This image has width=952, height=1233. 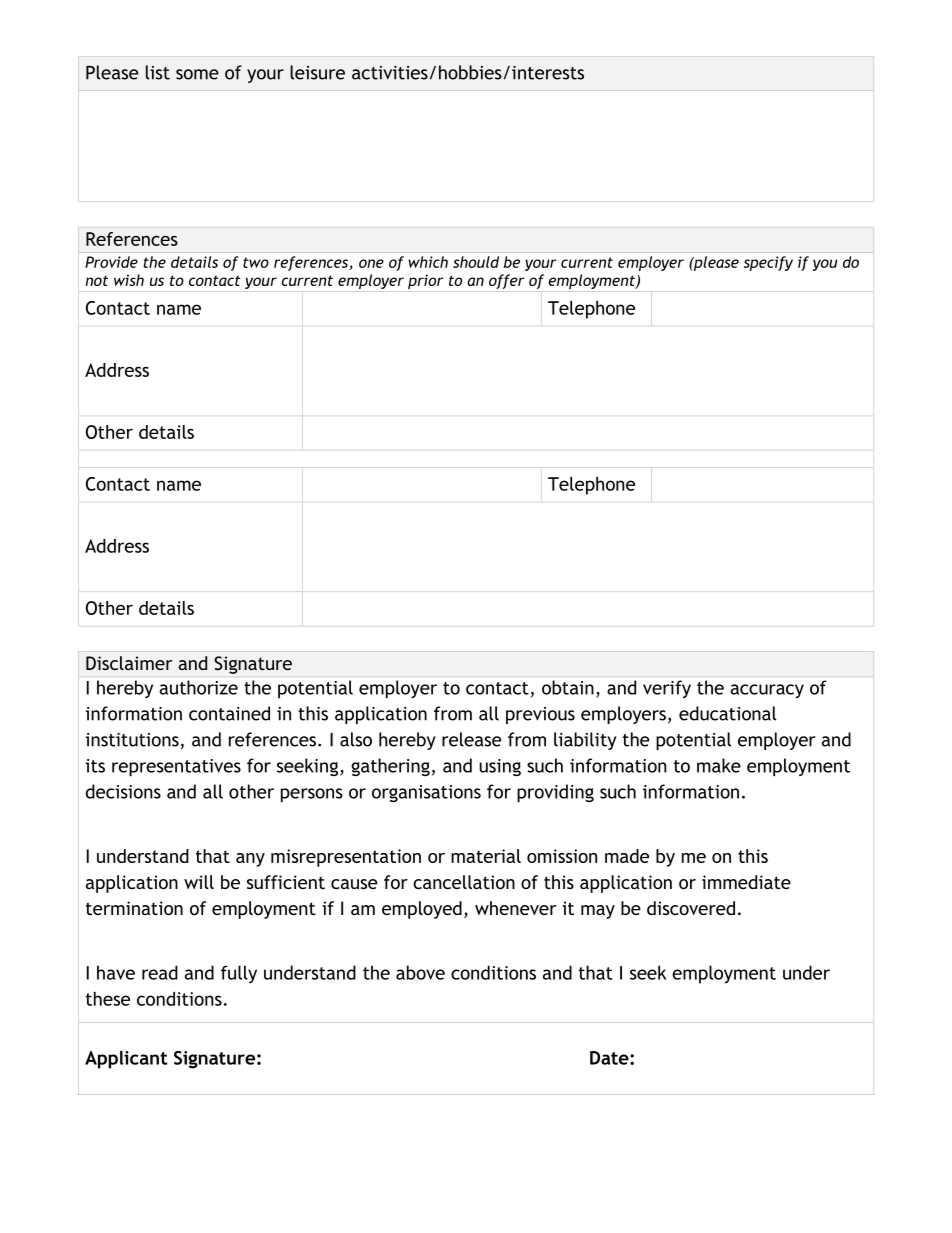 I want to click on organisations, so click(x=426, y=793).
